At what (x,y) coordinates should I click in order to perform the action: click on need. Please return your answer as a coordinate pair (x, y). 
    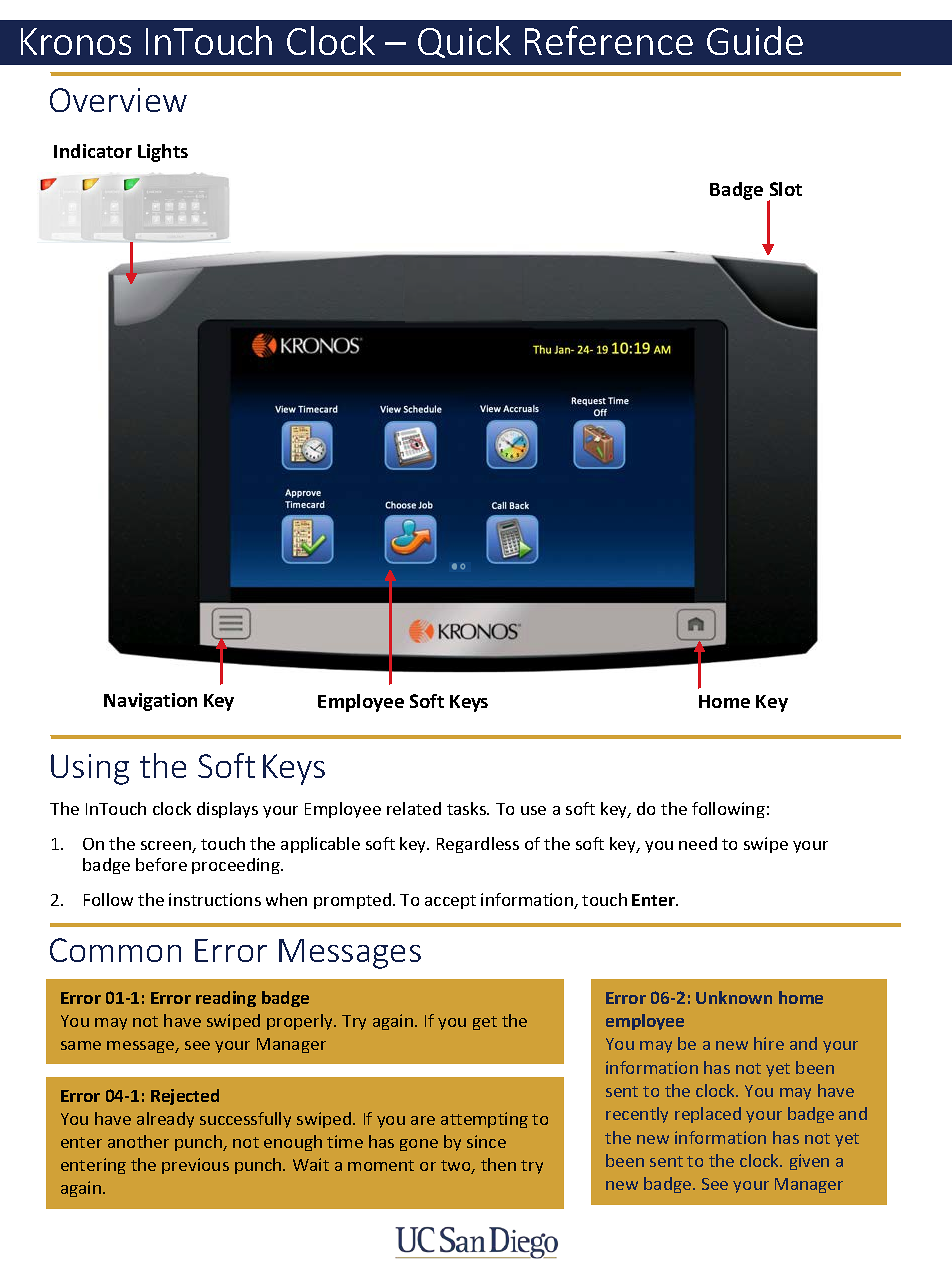
    Looking at the image, I should click on (698, 843).
